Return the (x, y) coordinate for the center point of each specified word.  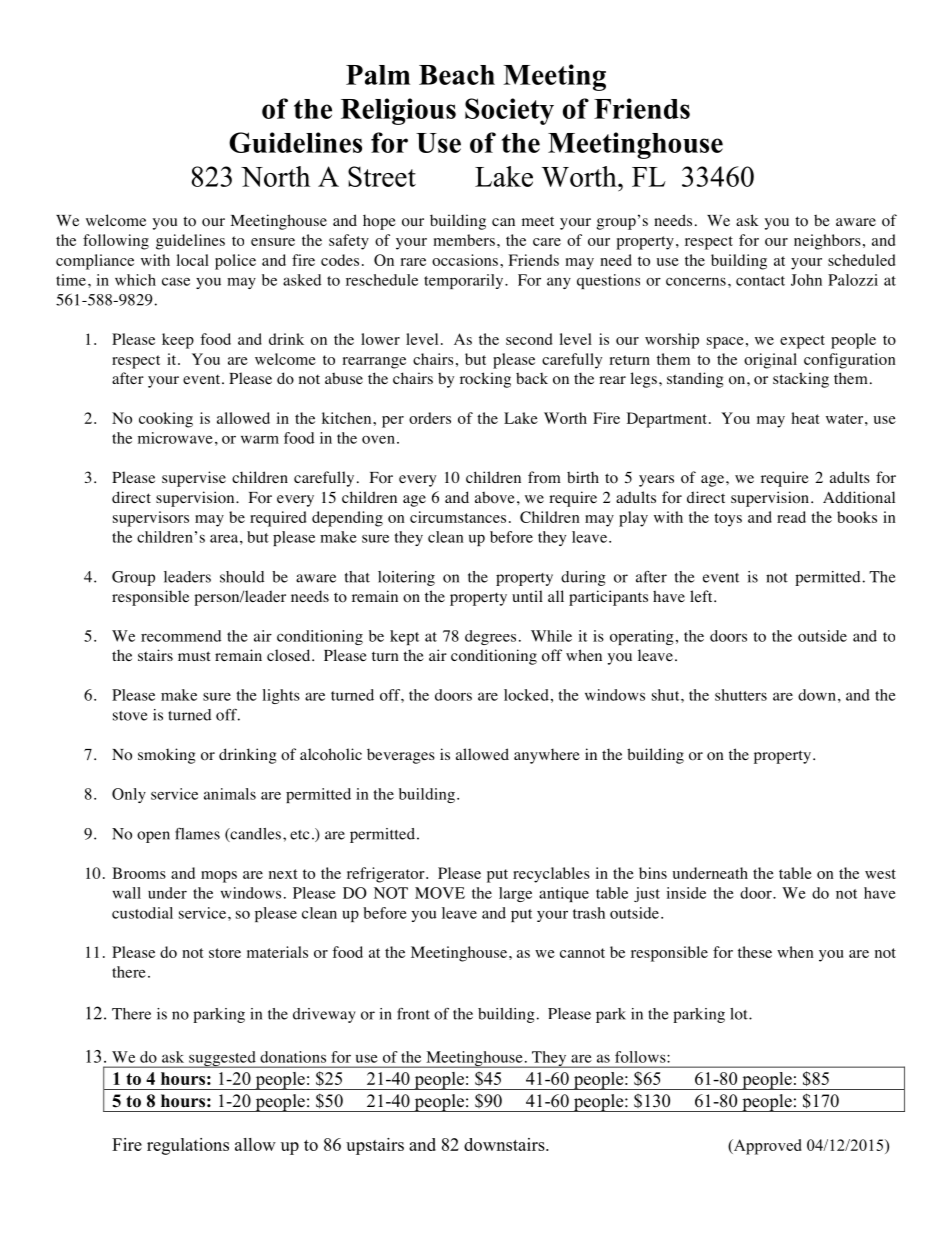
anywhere (547, 756)
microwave (175, 438)
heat (806, 418)
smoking (166, 756)
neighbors (827, 242)
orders (430, 418)
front (413, 1014)
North (275, 176)
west (880, 874)
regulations (188, 1146)
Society (509, 111)
